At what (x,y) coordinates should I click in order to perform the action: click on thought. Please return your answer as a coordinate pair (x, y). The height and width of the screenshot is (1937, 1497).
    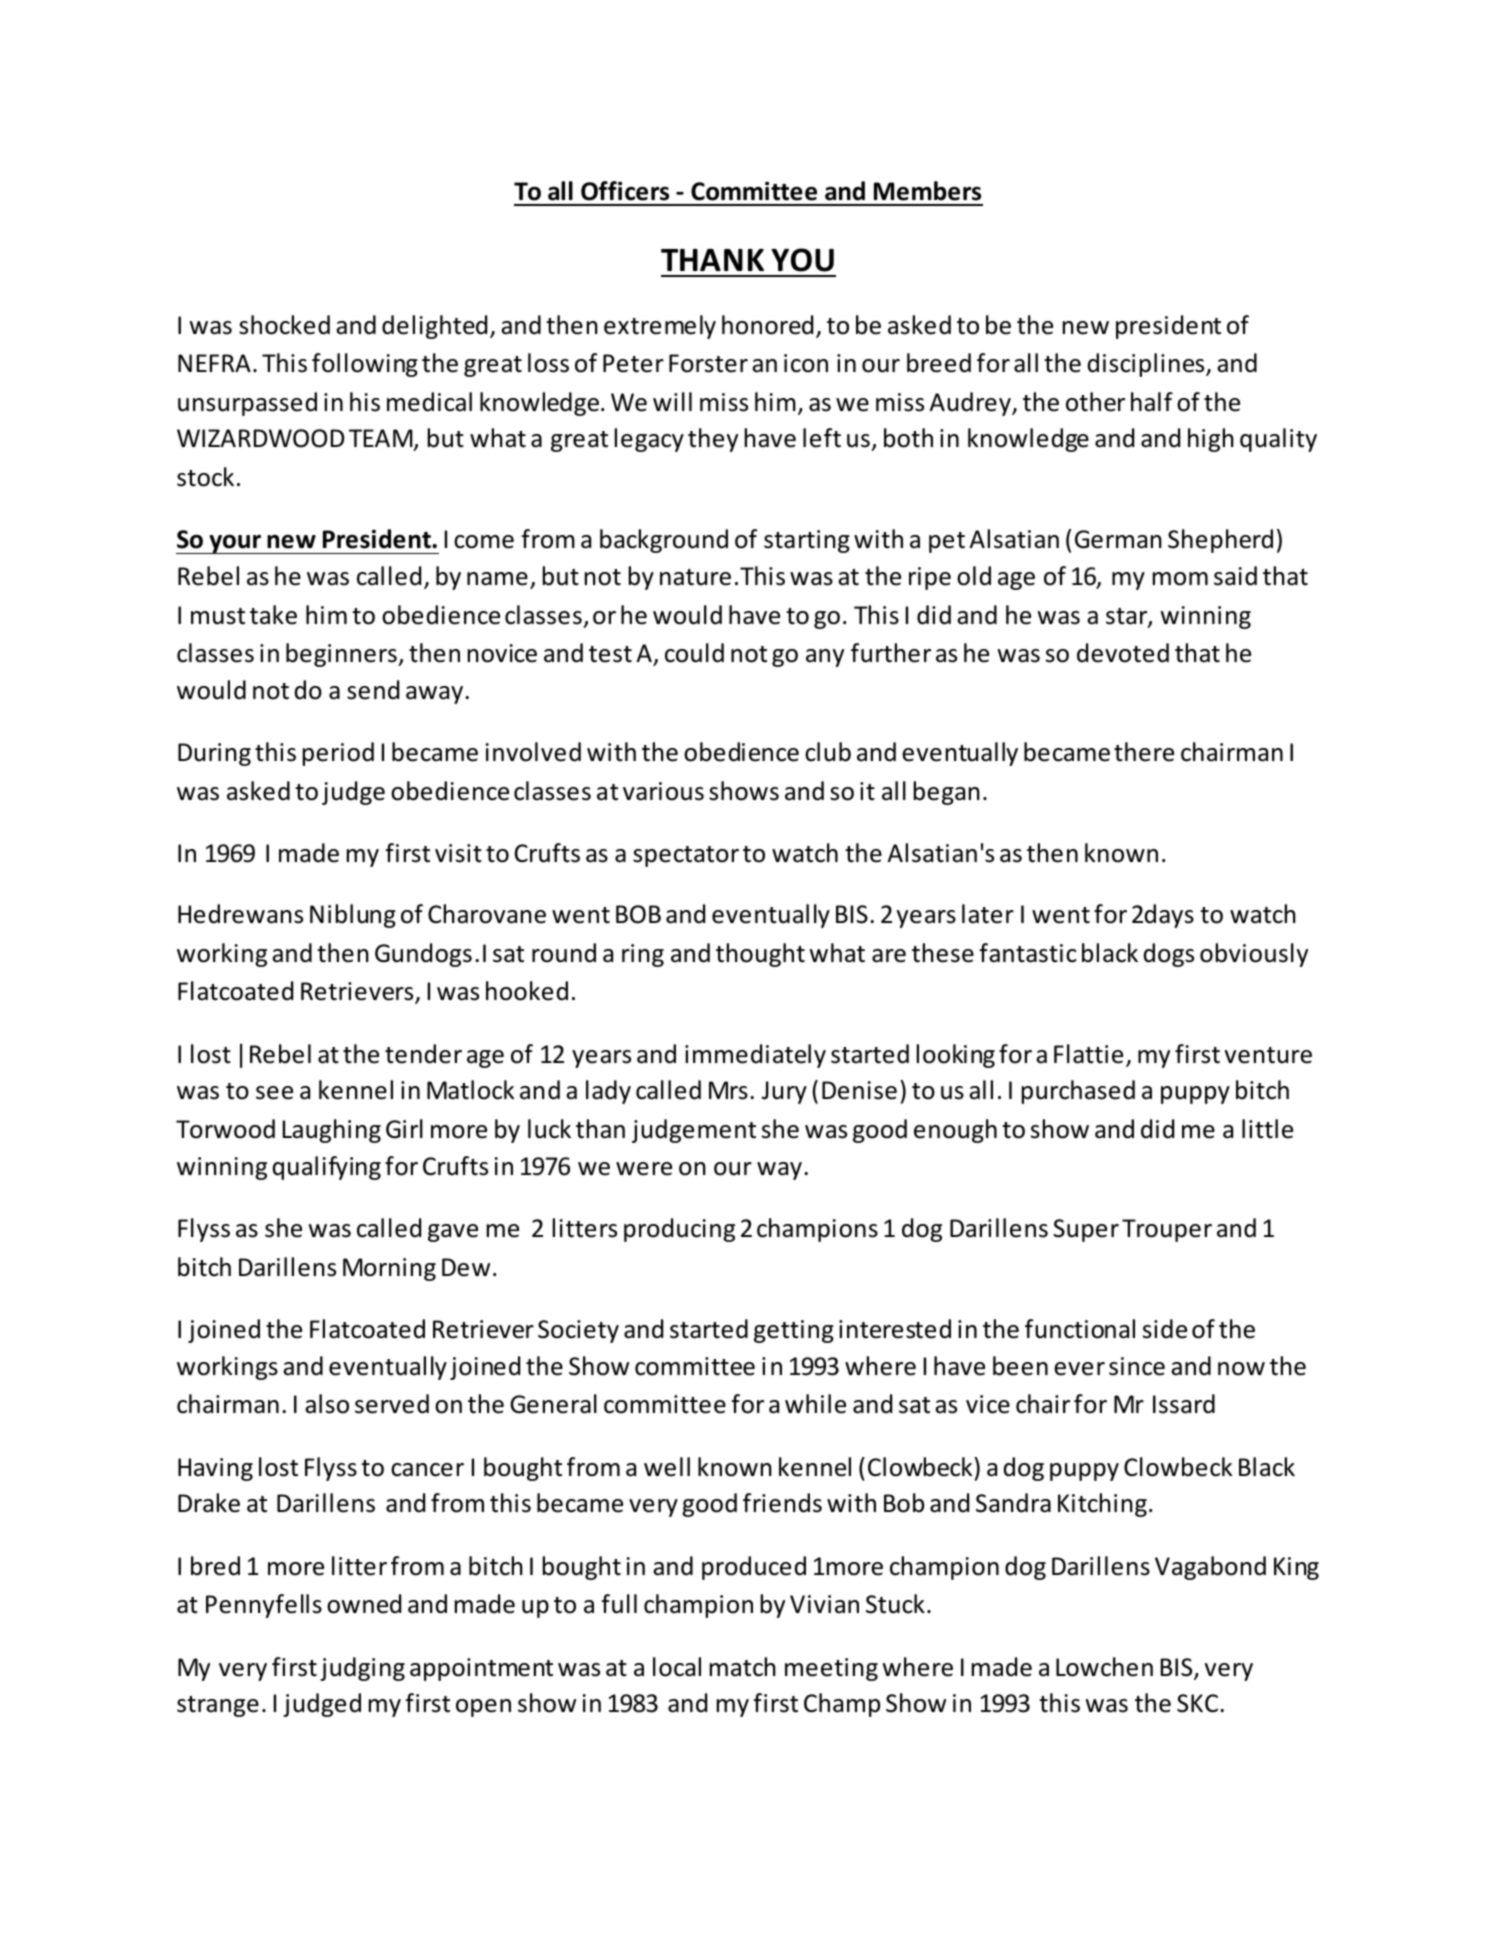
    Looking at the image, I should click on (760, 955).
